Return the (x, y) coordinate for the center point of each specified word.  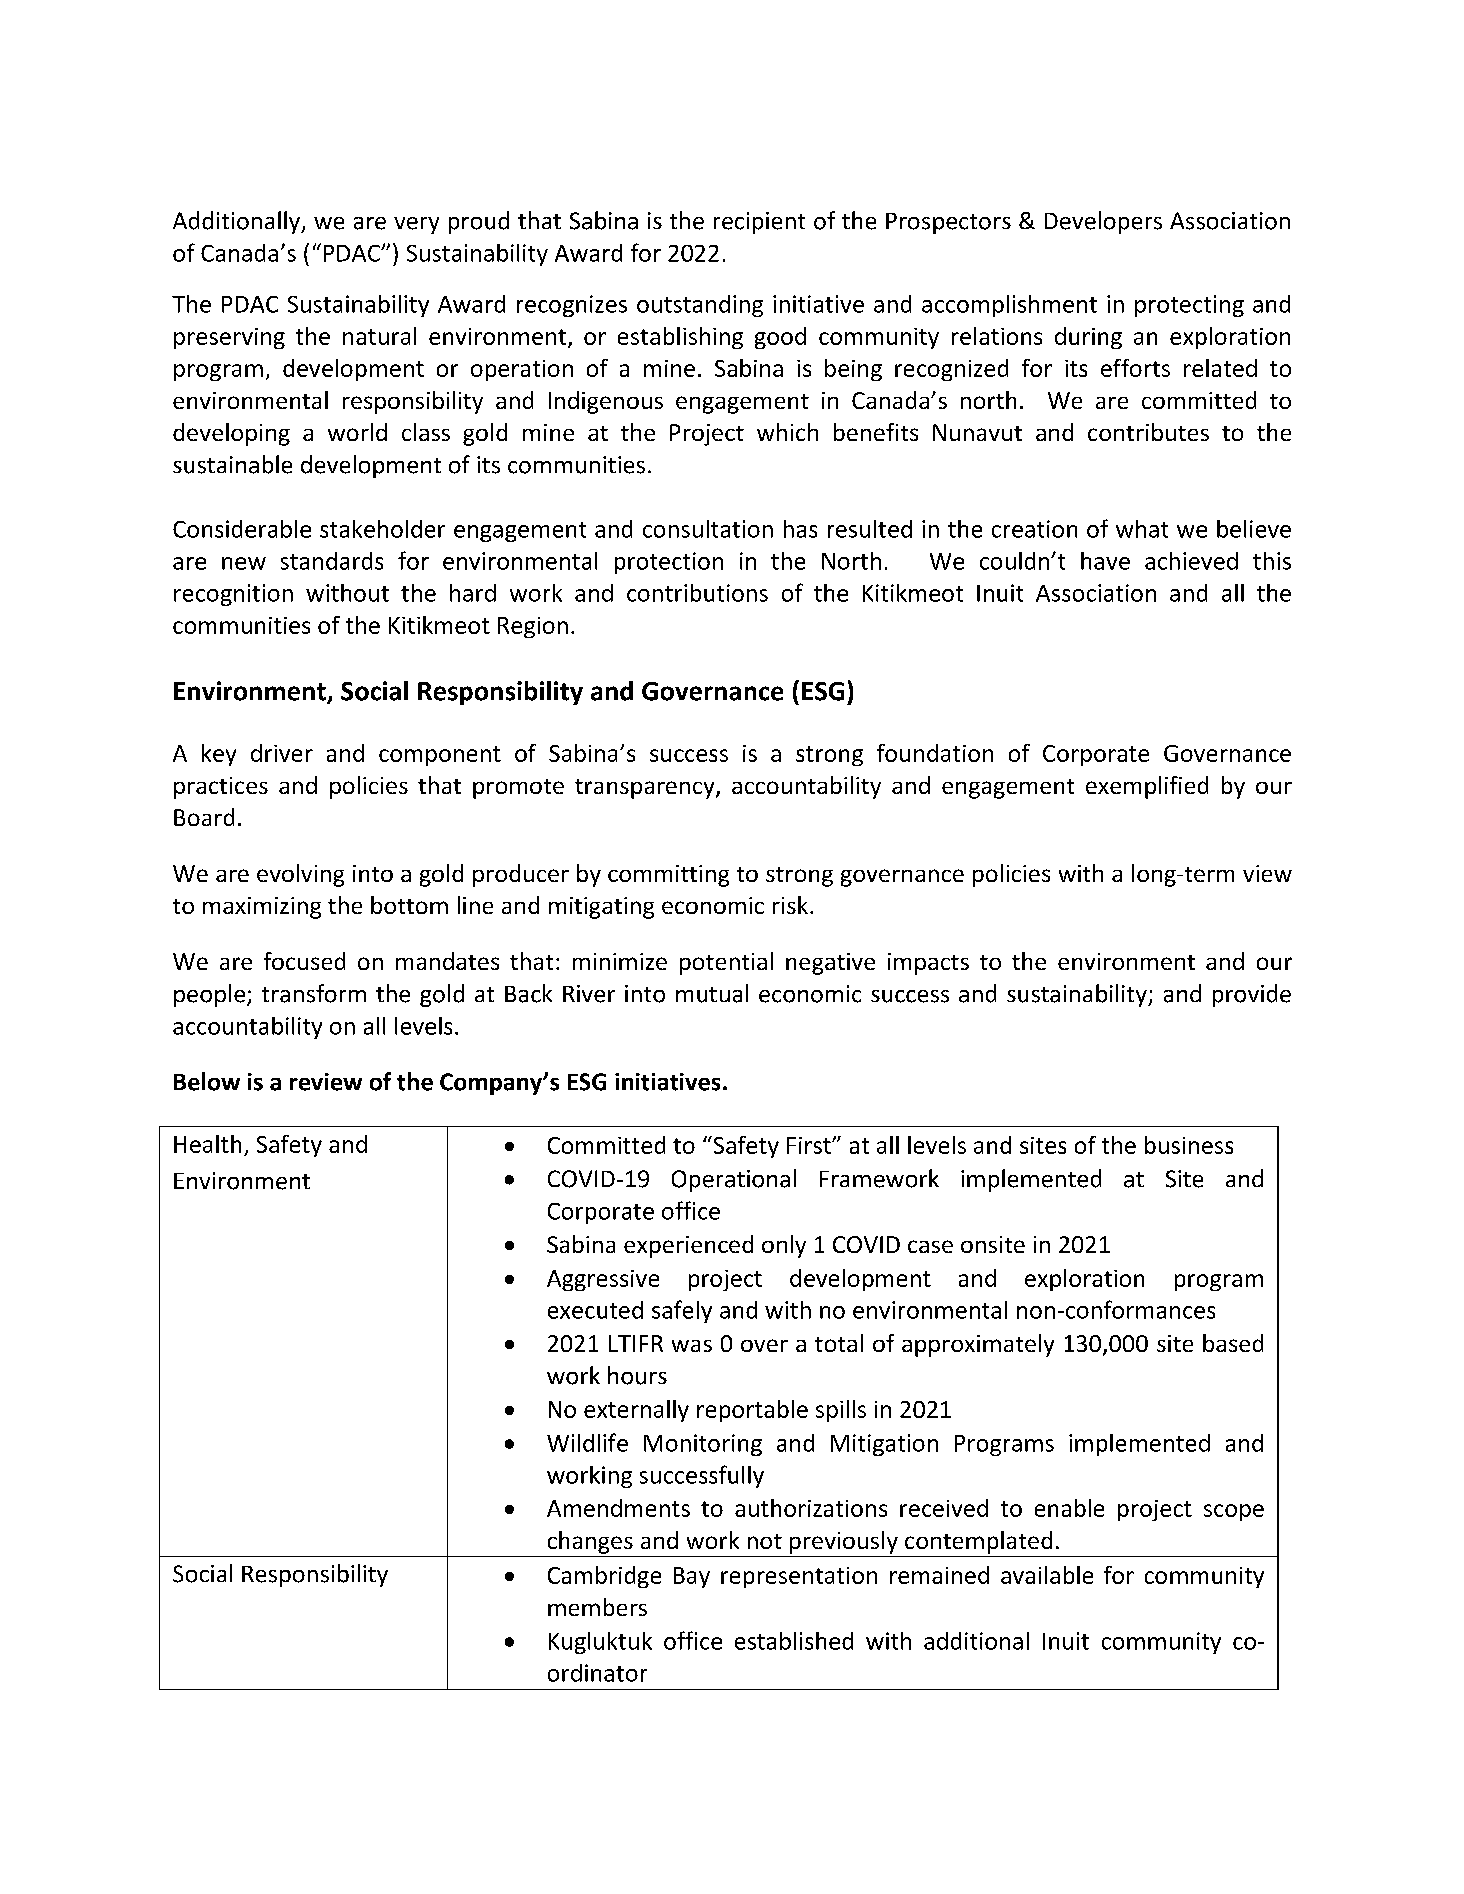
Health (207, 1144)
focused (304, 961)
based (1233, 1343)
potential (726, 963)
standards (332, 561)
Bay (692, 1577)
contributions (697, 593)
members (597, 1607)
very (416, 225)
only (784, 1246)
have (1105, 561)
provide (1252, 995)
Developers (1103, 222)
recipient (759, 223)
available (1047, 1575)
